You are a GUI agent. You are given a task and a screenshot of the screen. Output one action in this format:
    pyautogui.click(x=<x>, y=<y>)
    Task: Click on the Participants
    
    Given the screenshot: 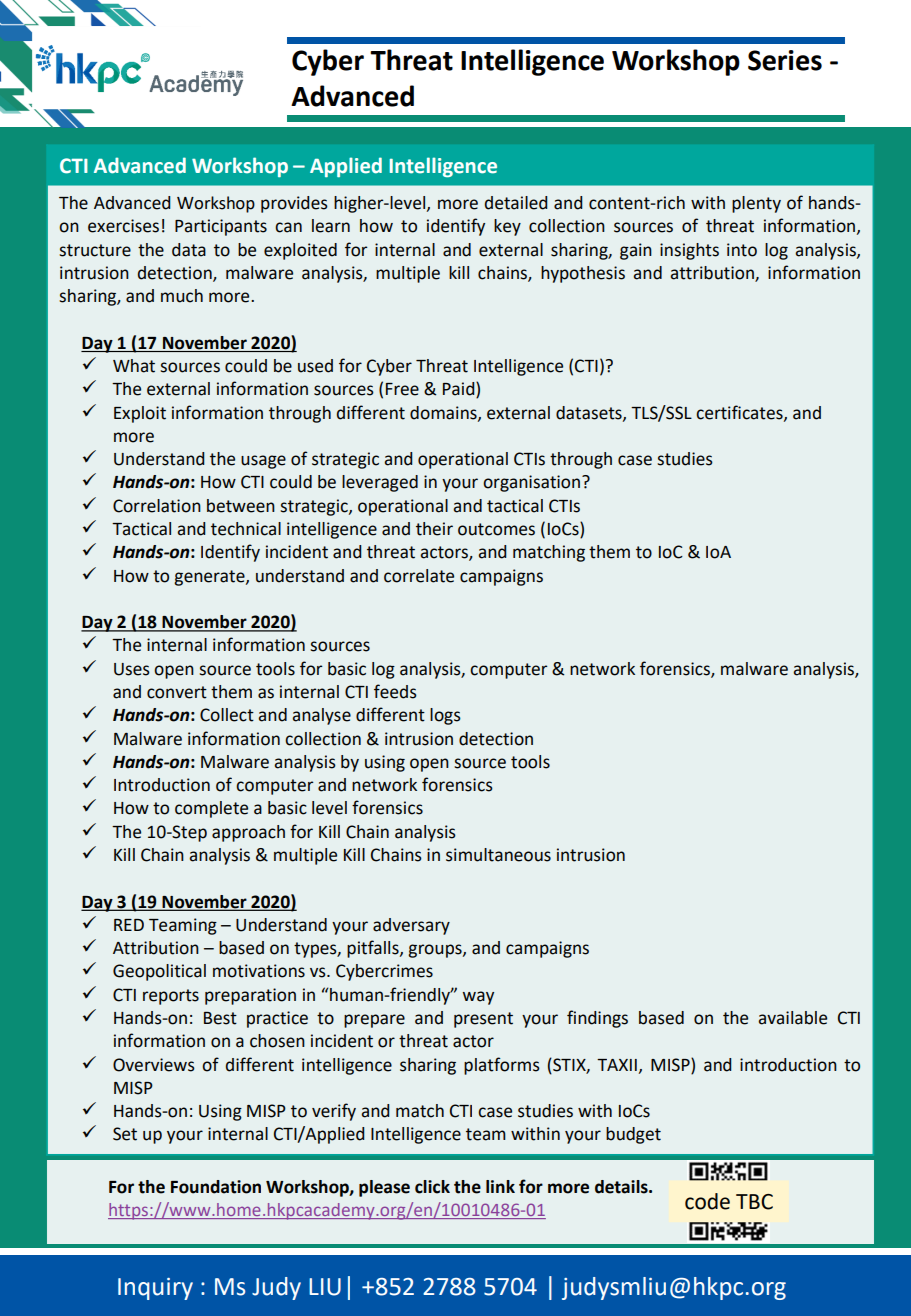 What is the action you would take?
    pyautogui.click(x=221, y=227)
